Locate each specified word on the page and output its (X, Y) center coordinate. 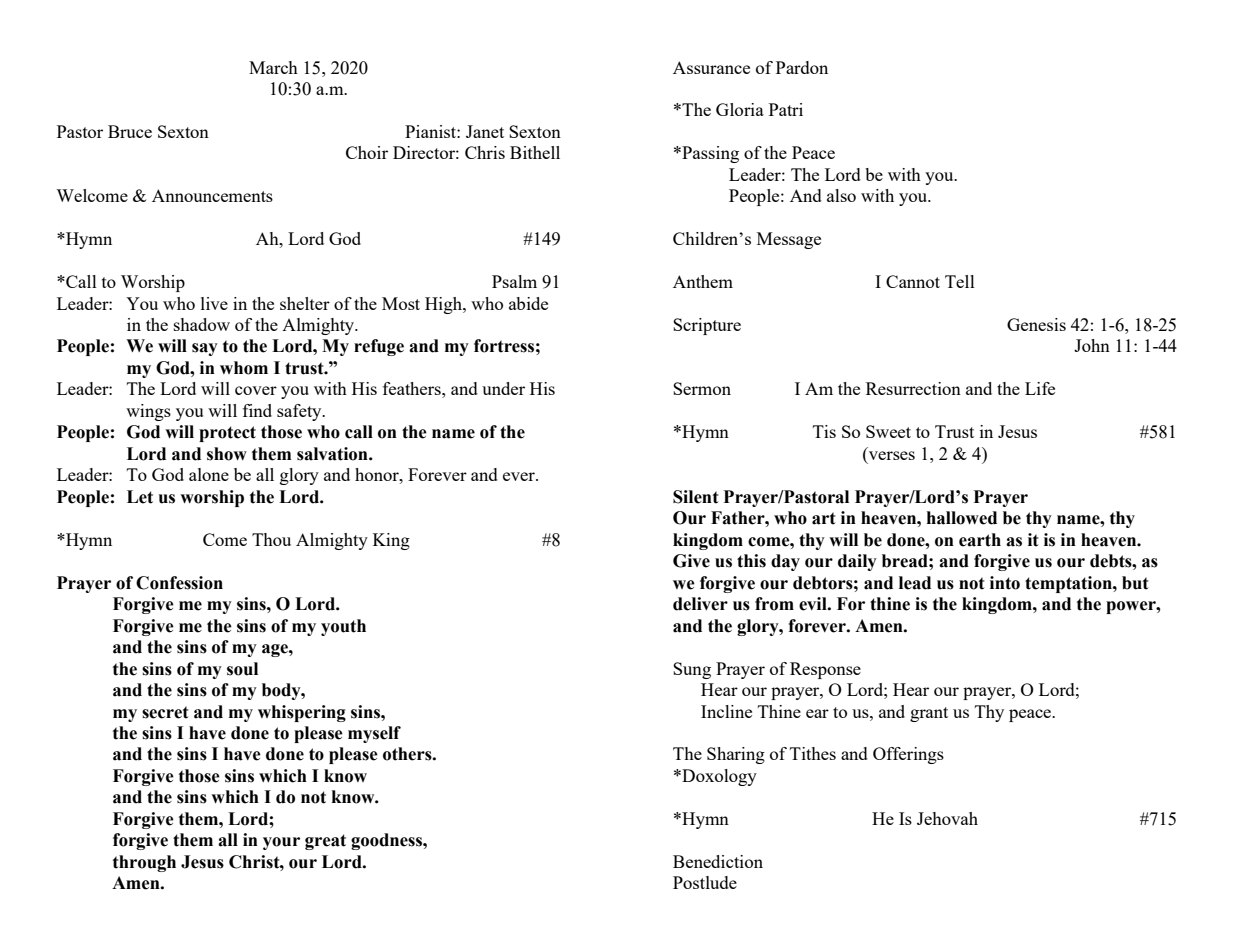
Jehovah (947, 818)
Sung (692, 670)
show (227, 454)
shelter (305, 303)
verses (892, 455)
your (281, 843)
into (1005, 583)
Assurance (711, 67)
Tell (960, 281)
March (273, 67)
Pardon (802, 67)
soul (242, 669)
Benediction (718, 861)
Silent (696, 497)
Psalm (514, 281)
